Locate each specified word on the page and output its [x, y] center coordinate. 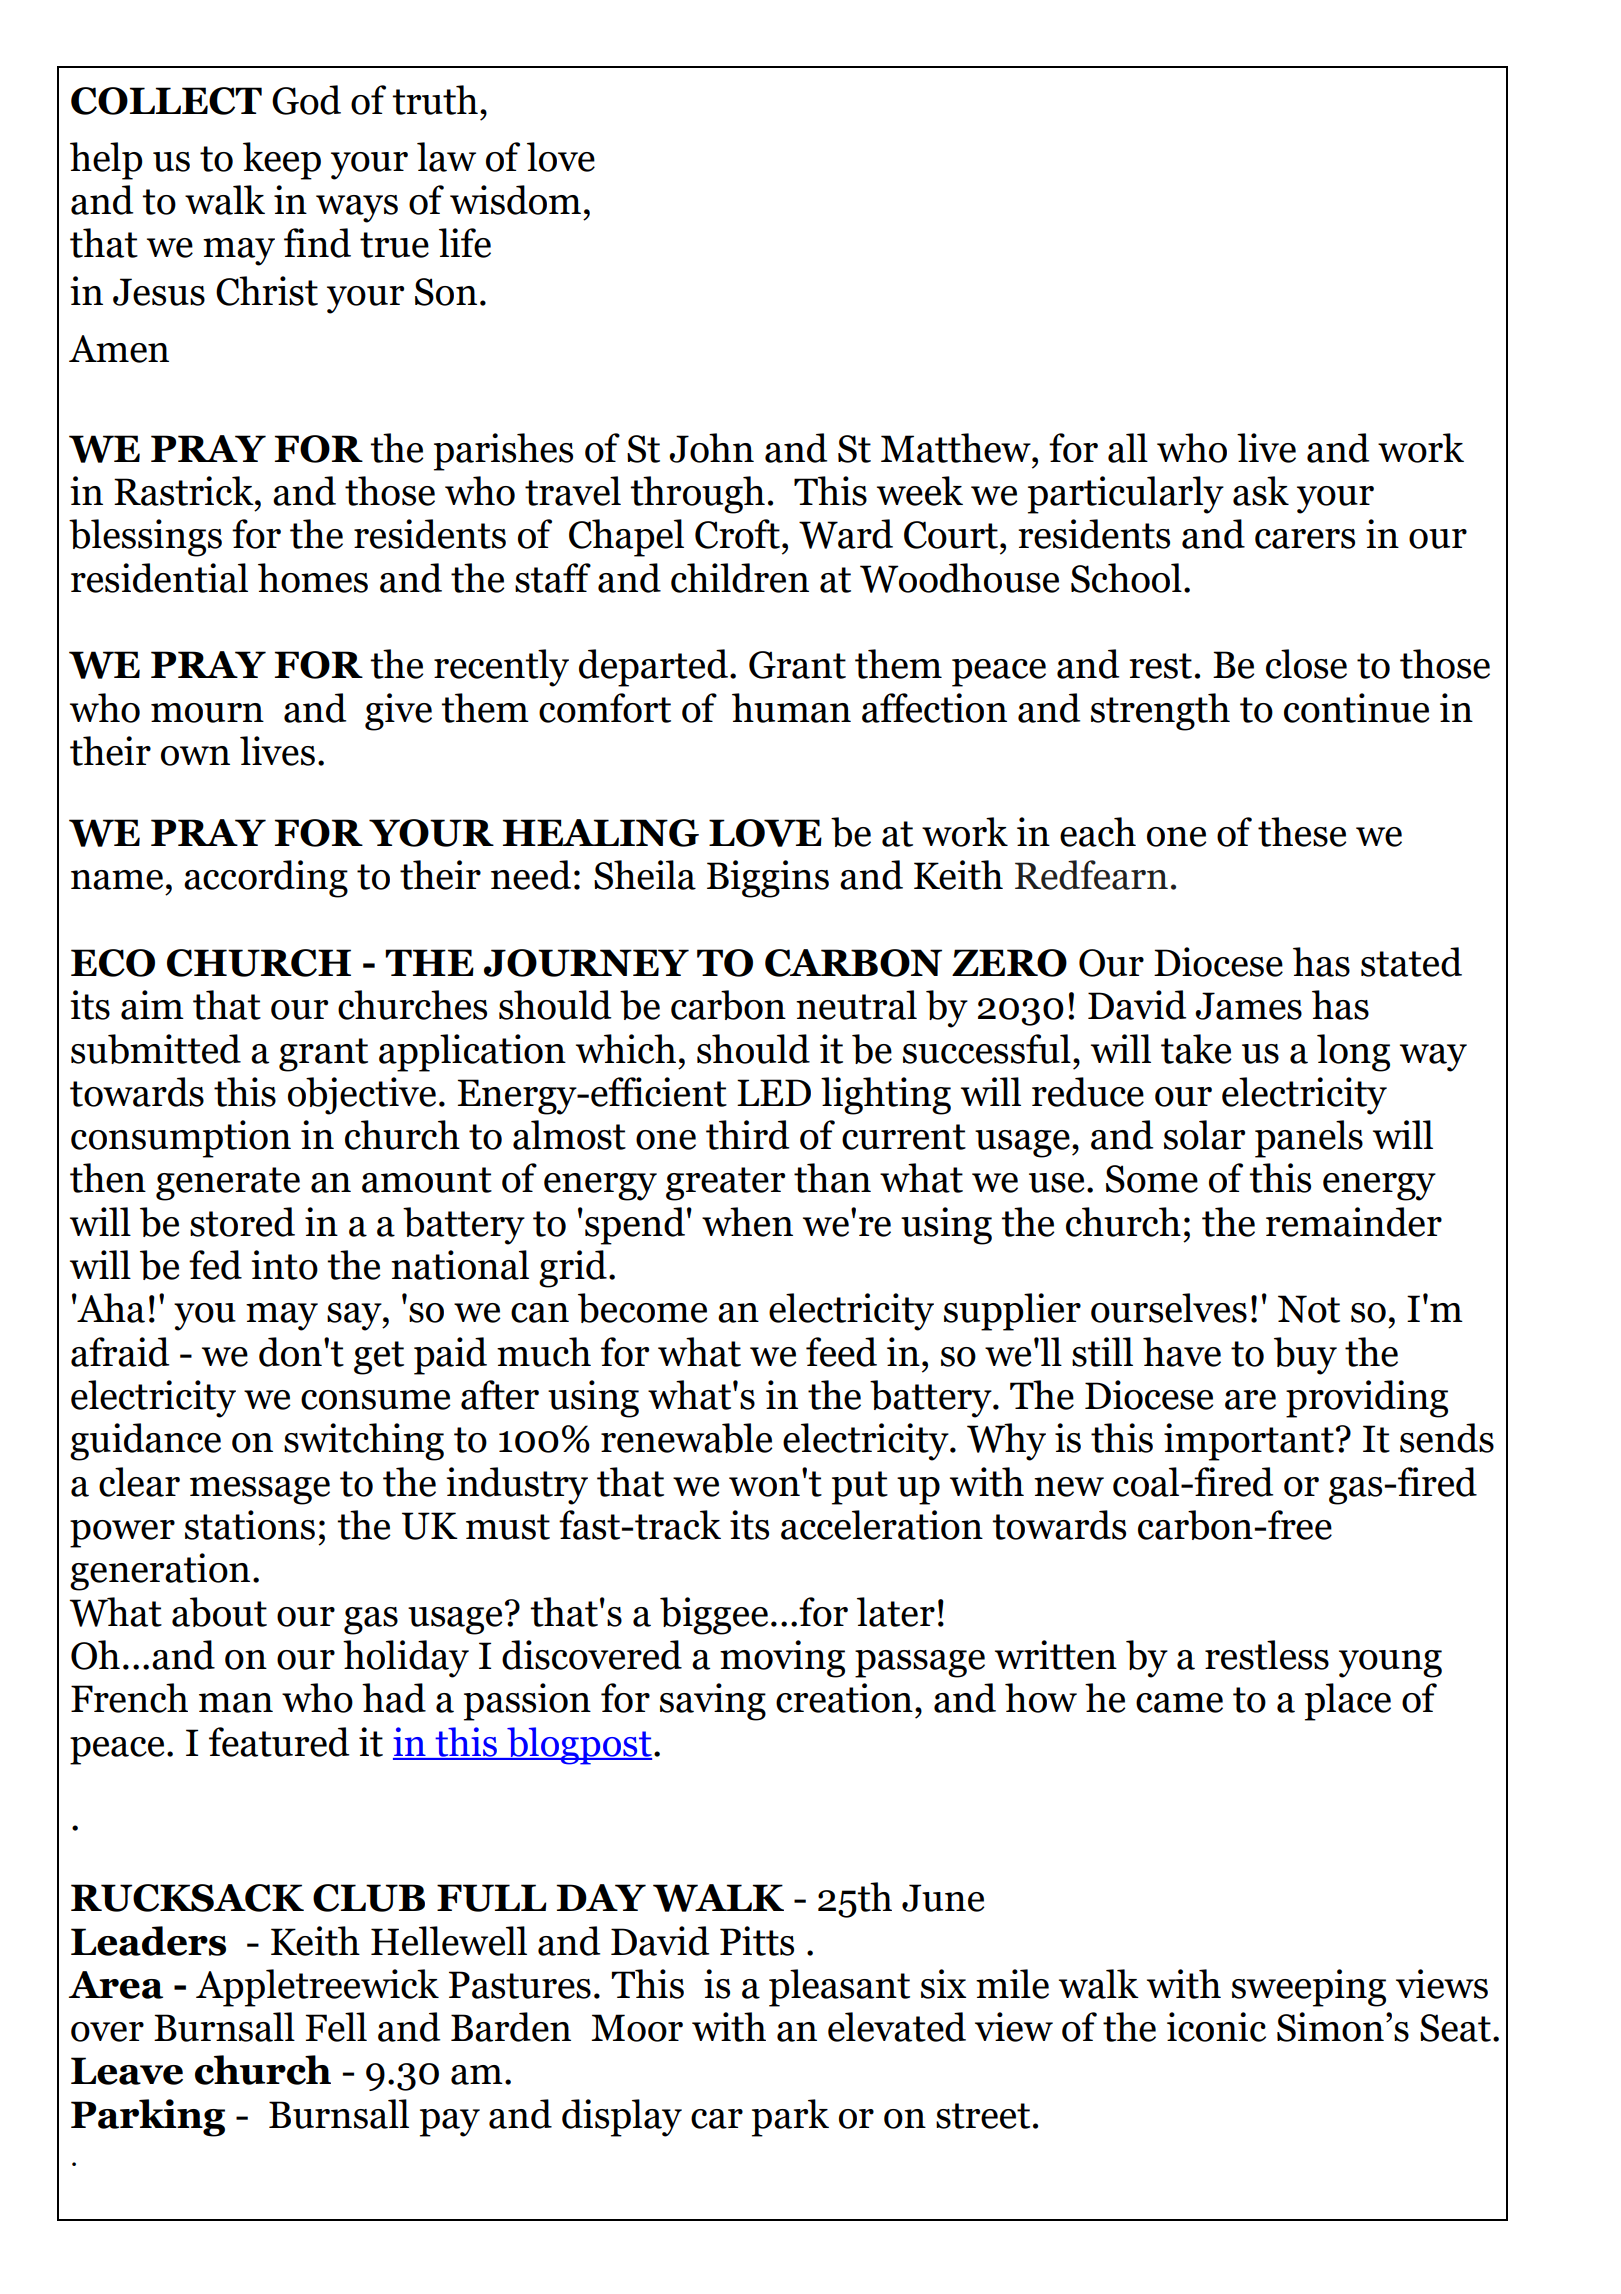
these [1302, 832]
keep [282, 161]
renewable [686, 1438]
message [260, 1491]
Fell [336, 2027]
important [1249, 1442]
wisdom [515, 200]
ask [1261, 491]
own [195, 756]
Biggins [768, 879]
